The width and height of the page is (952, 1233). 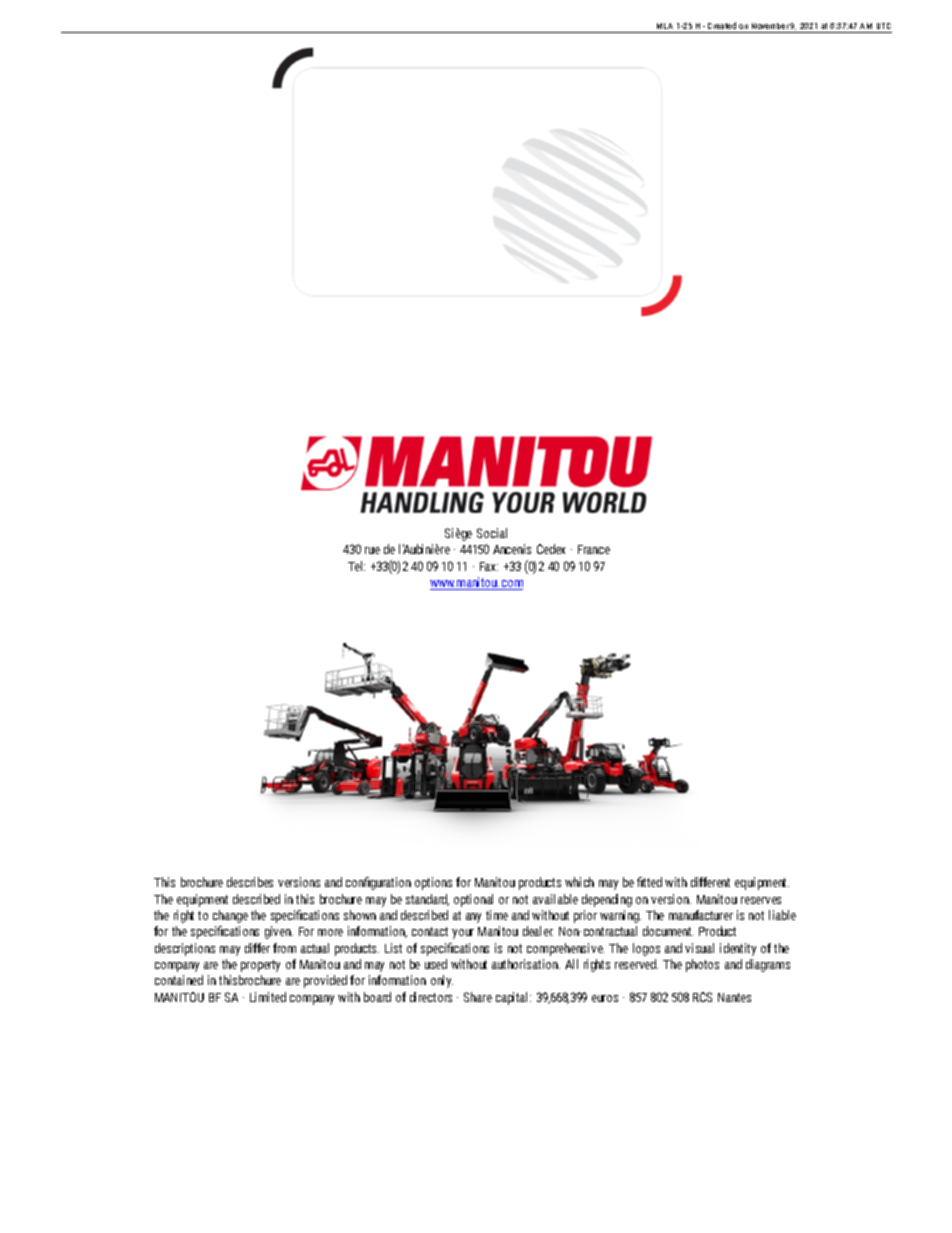 I want to click on Share, so click(x=478, y=997).
